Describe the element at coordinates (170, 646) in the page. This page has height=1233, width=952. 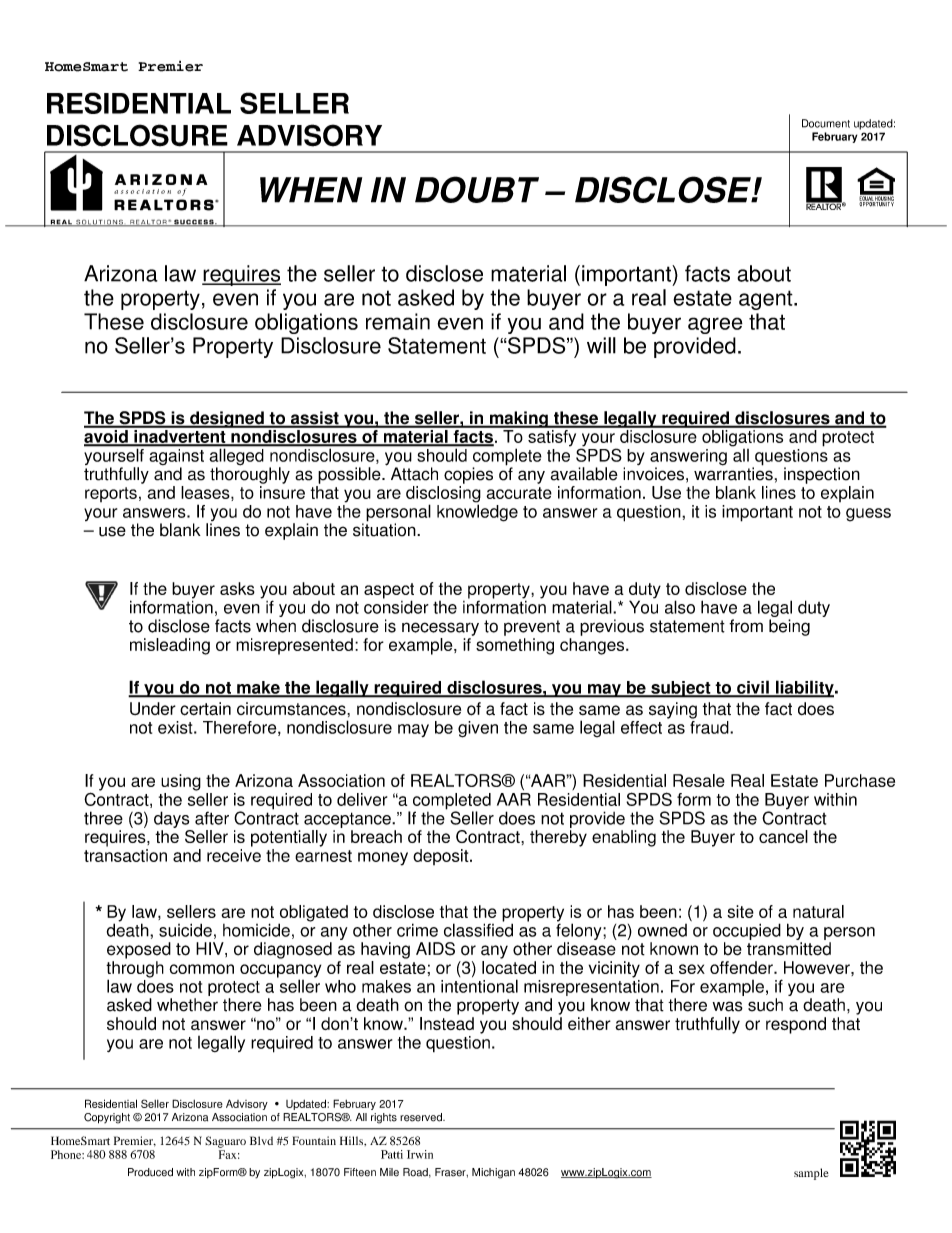
I see `misleading` at that location.
